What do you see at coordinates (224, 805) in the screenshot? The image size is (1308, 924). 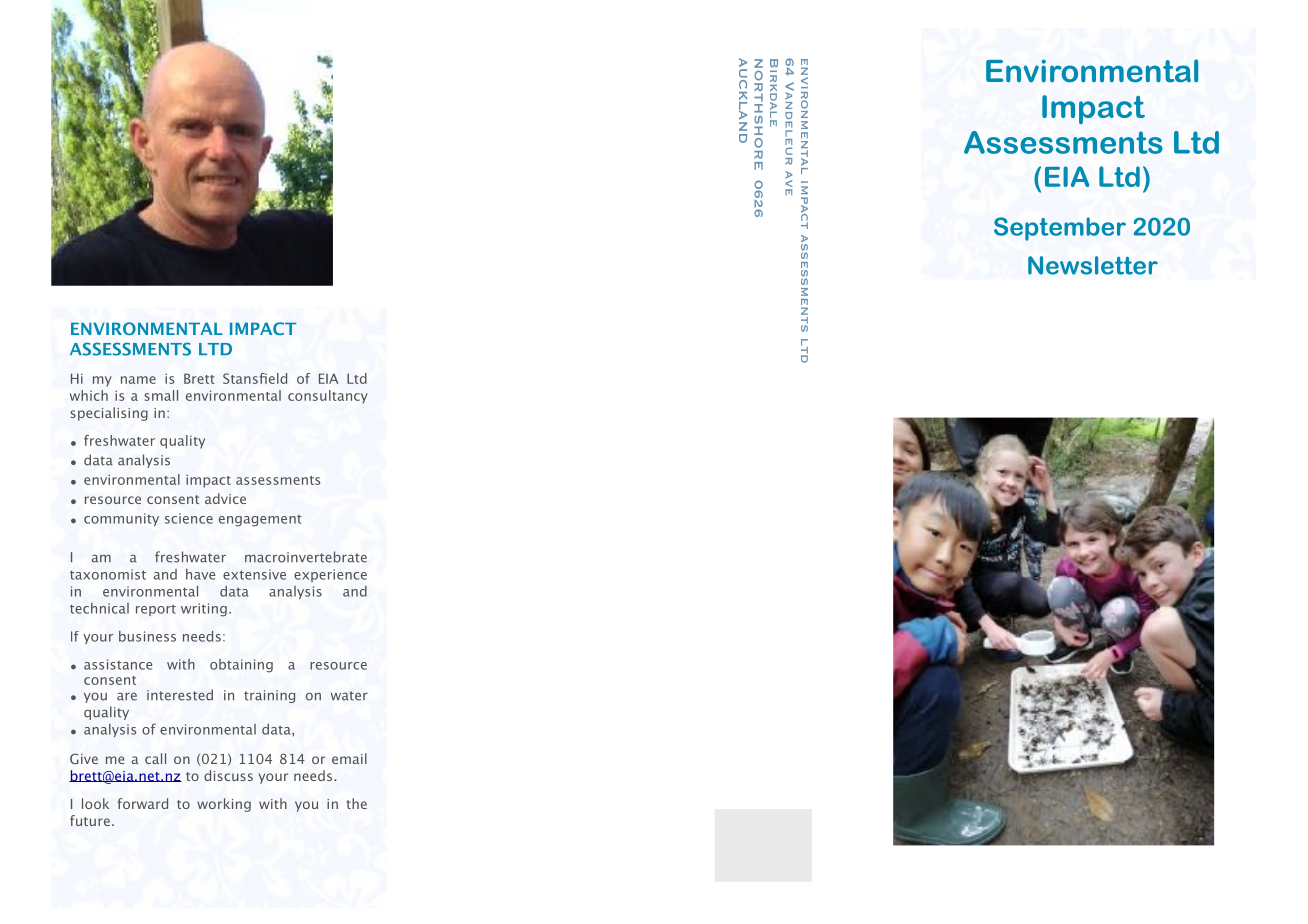 I see `working` at bounding box center [224, 805].
